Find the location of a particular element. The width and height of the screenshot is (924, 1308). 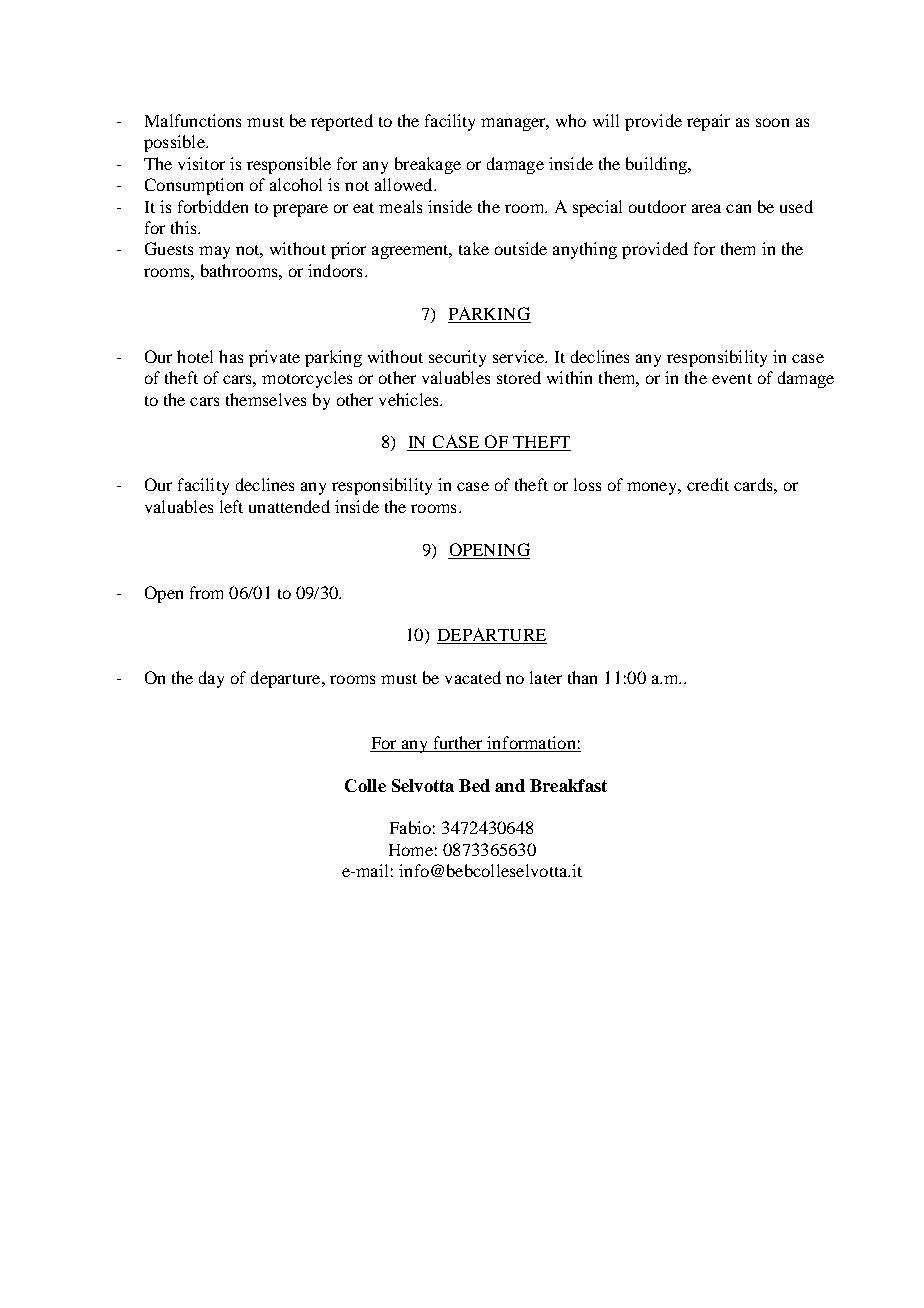

visitor is located at coordinates (201, 163).
